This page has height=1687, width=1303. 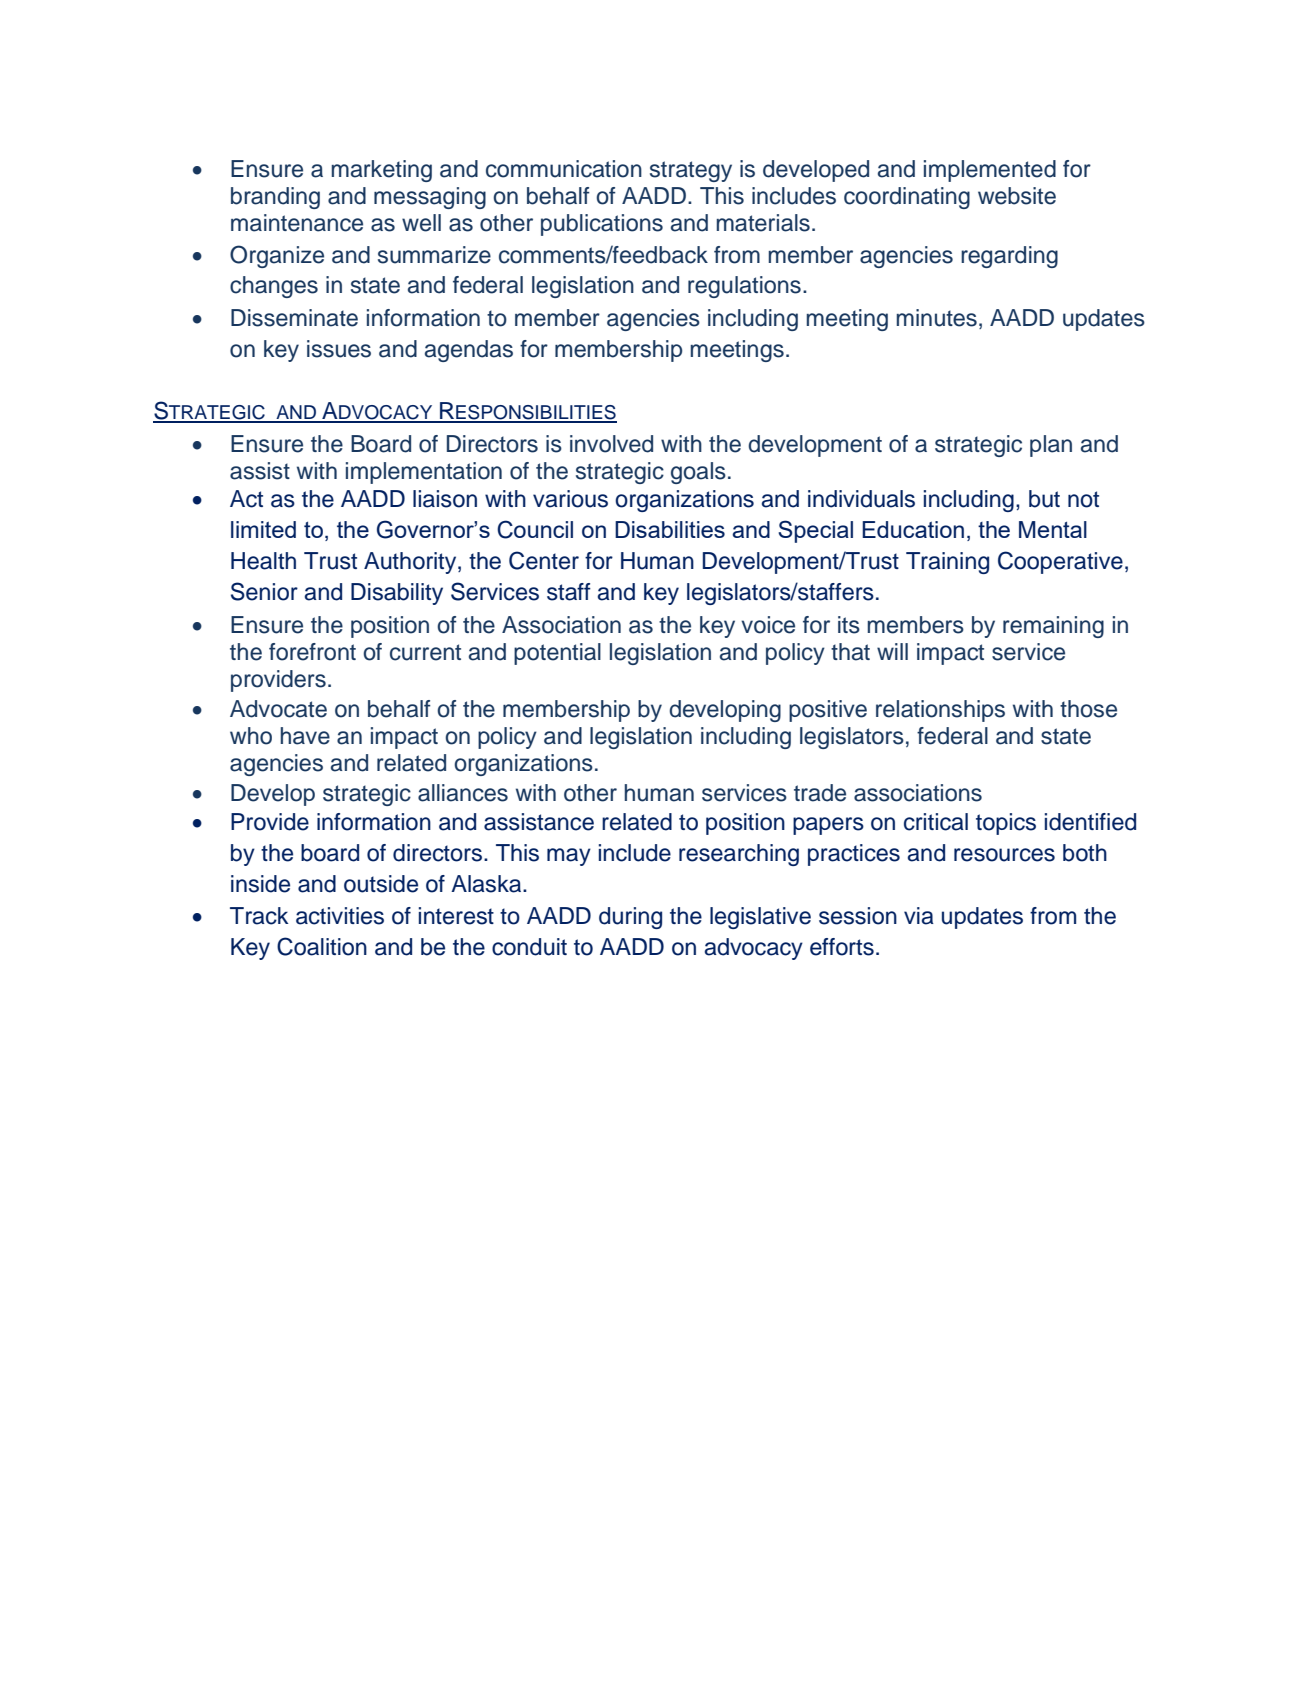 What do you see at coordinates (630, 918) in the page?
I see `during` at bounding box center [630, 918].
